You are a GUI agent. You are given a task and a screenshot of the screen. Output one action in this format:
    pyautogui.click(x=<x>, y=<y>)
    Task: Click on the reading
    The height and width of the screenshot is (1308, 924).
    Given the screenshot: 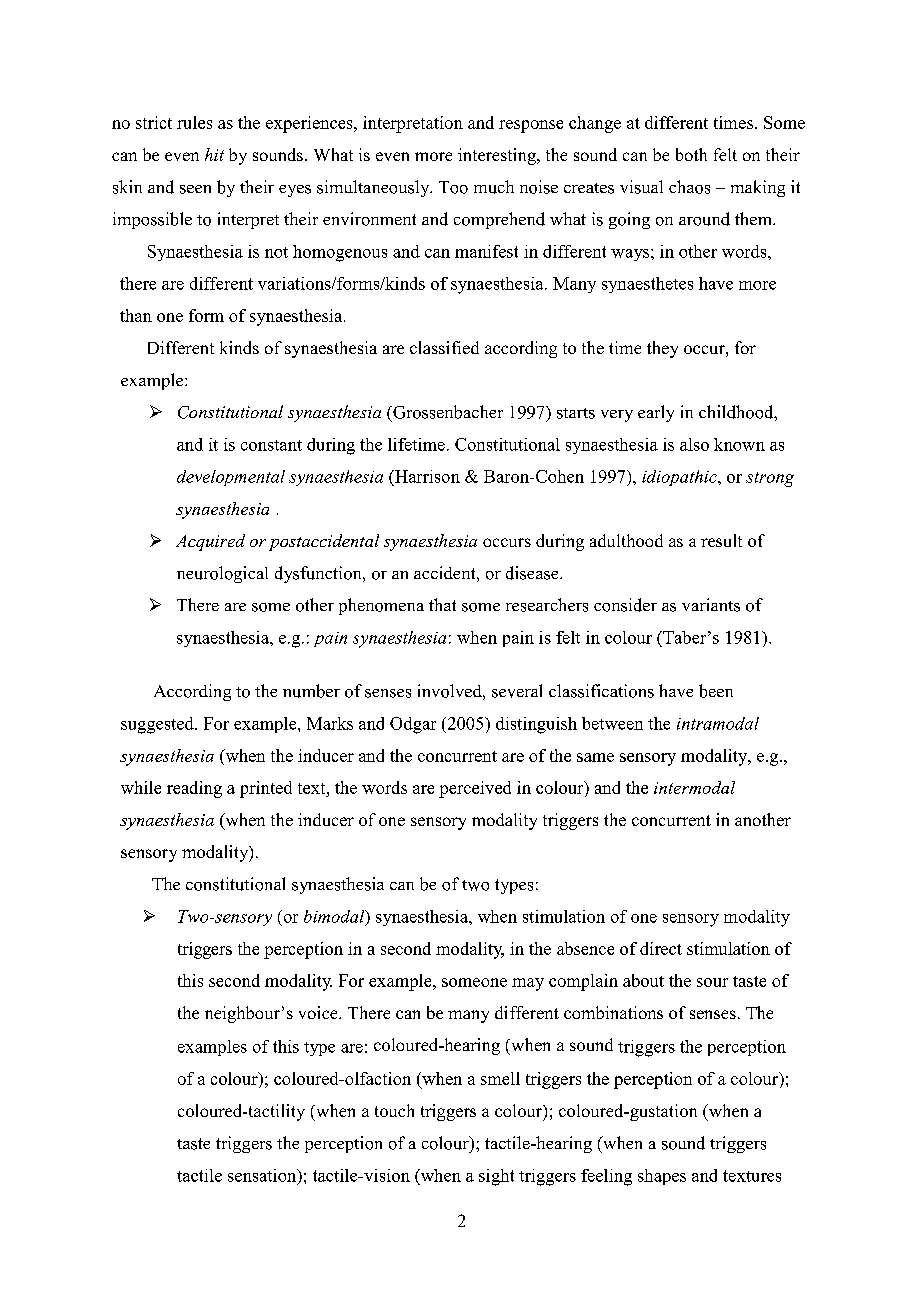 What is the action you would take?
    pyautogui.click(x=194, y=789)
